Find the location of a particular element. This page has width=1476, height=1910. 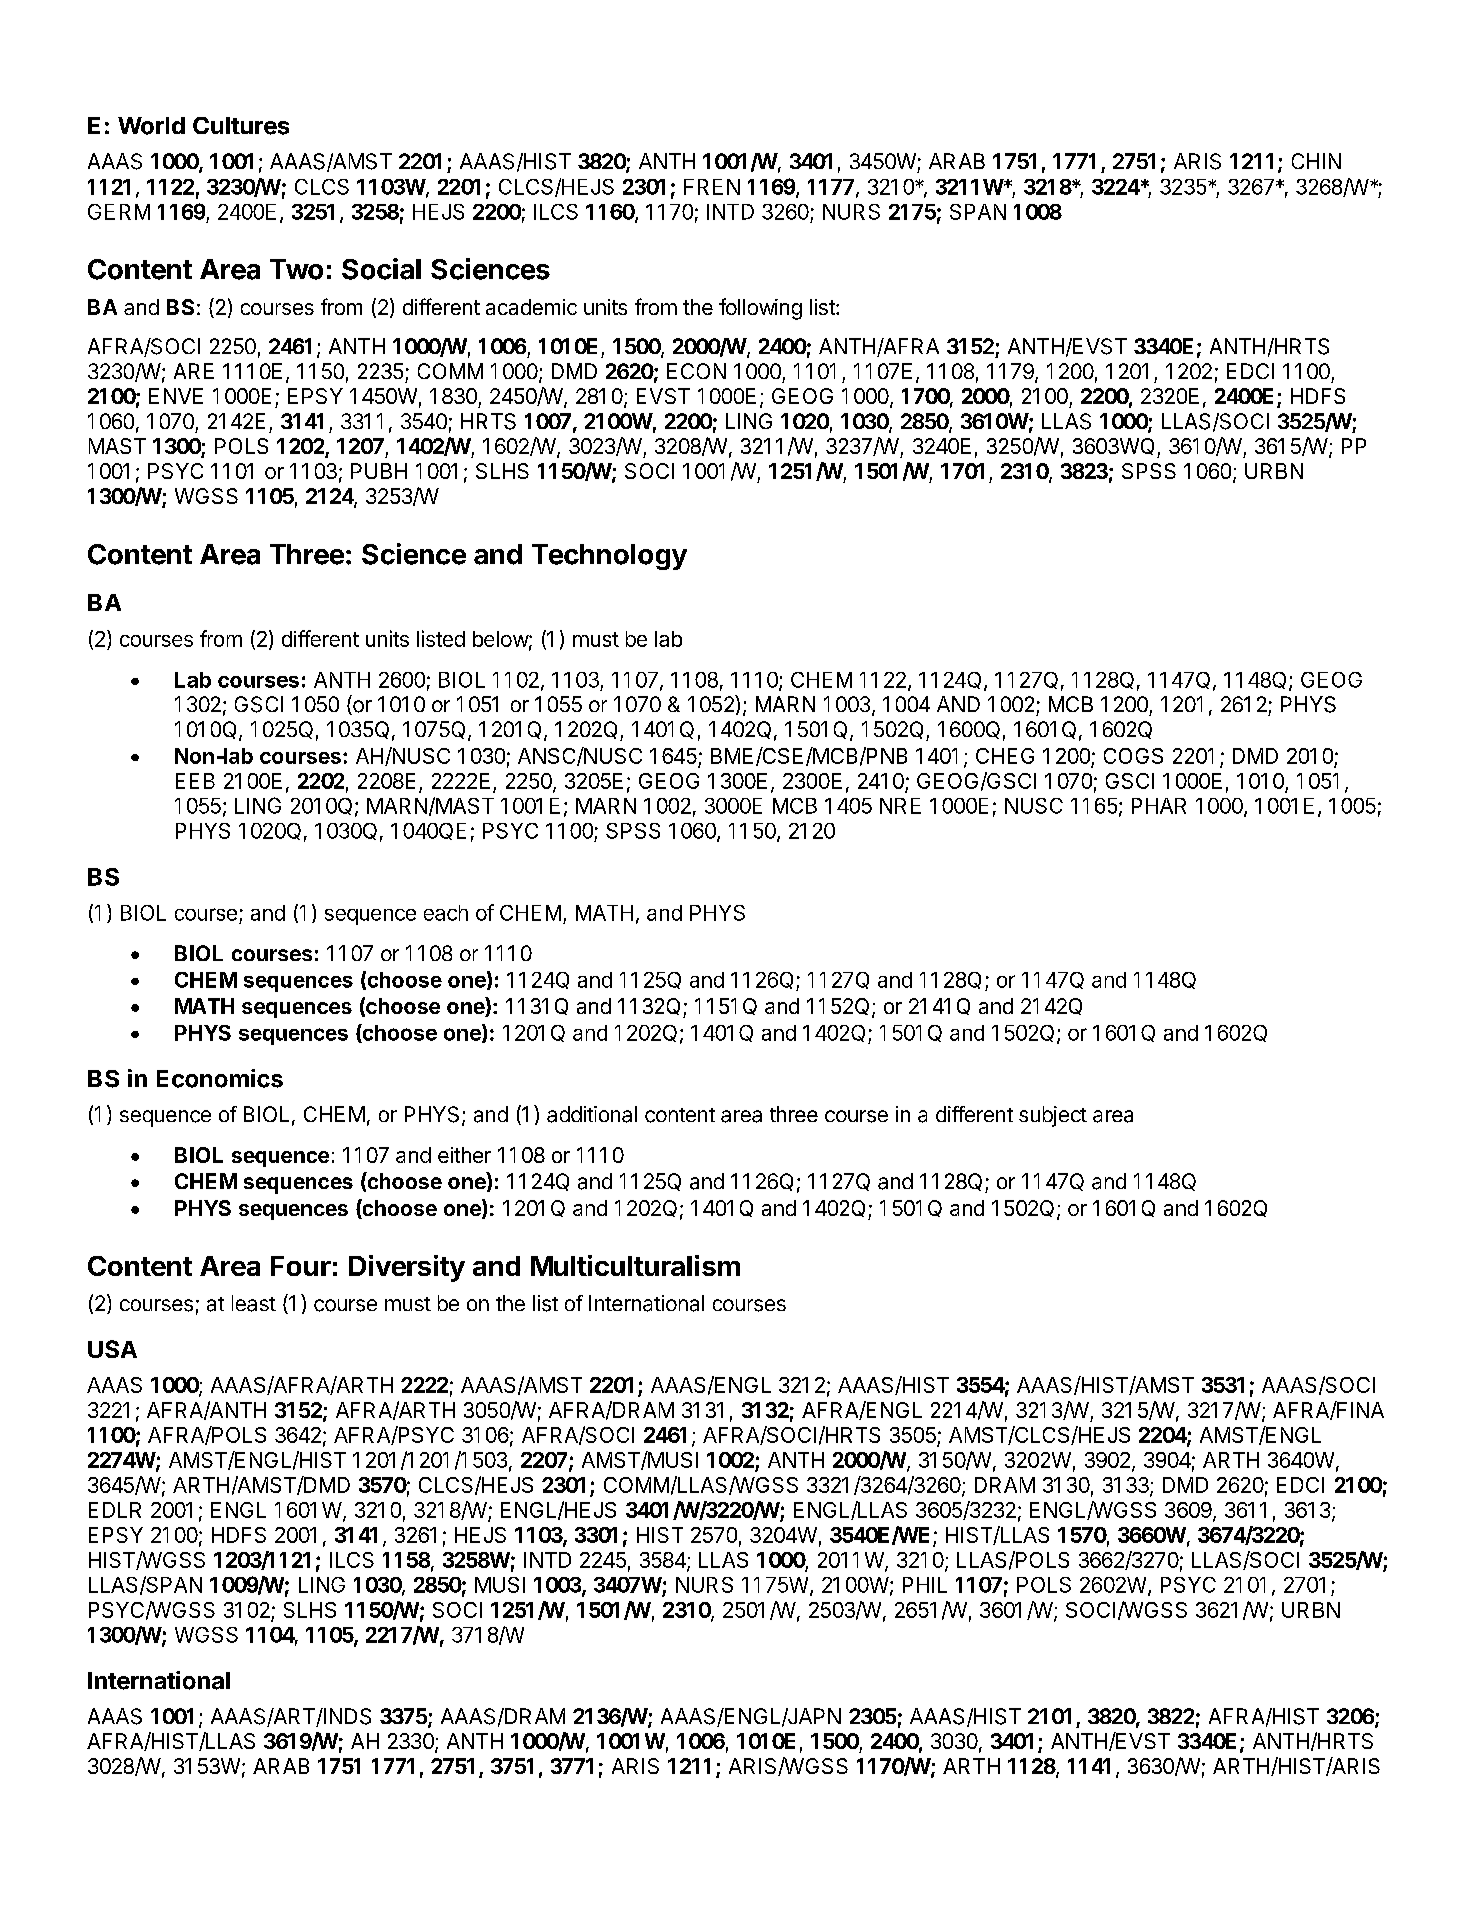

PHIL is located at coordinates (925, 1585).
